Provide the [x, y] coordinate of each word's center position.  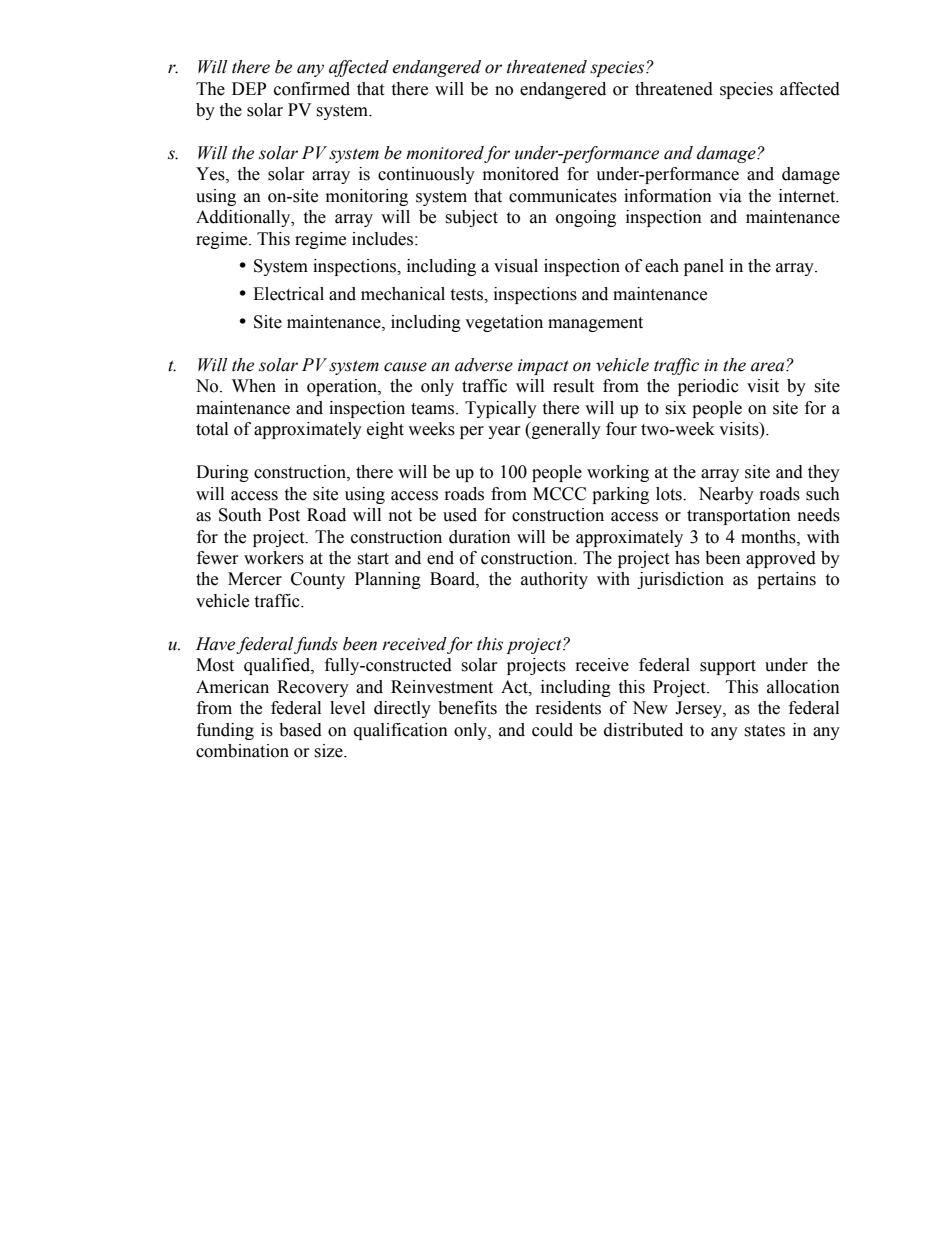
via [730, 196]
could [552, 730]
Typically [501, 409]
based [300, 730]
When [254, 386]
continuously [426, 175]
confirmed [312, 89]
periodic [708, 387]
